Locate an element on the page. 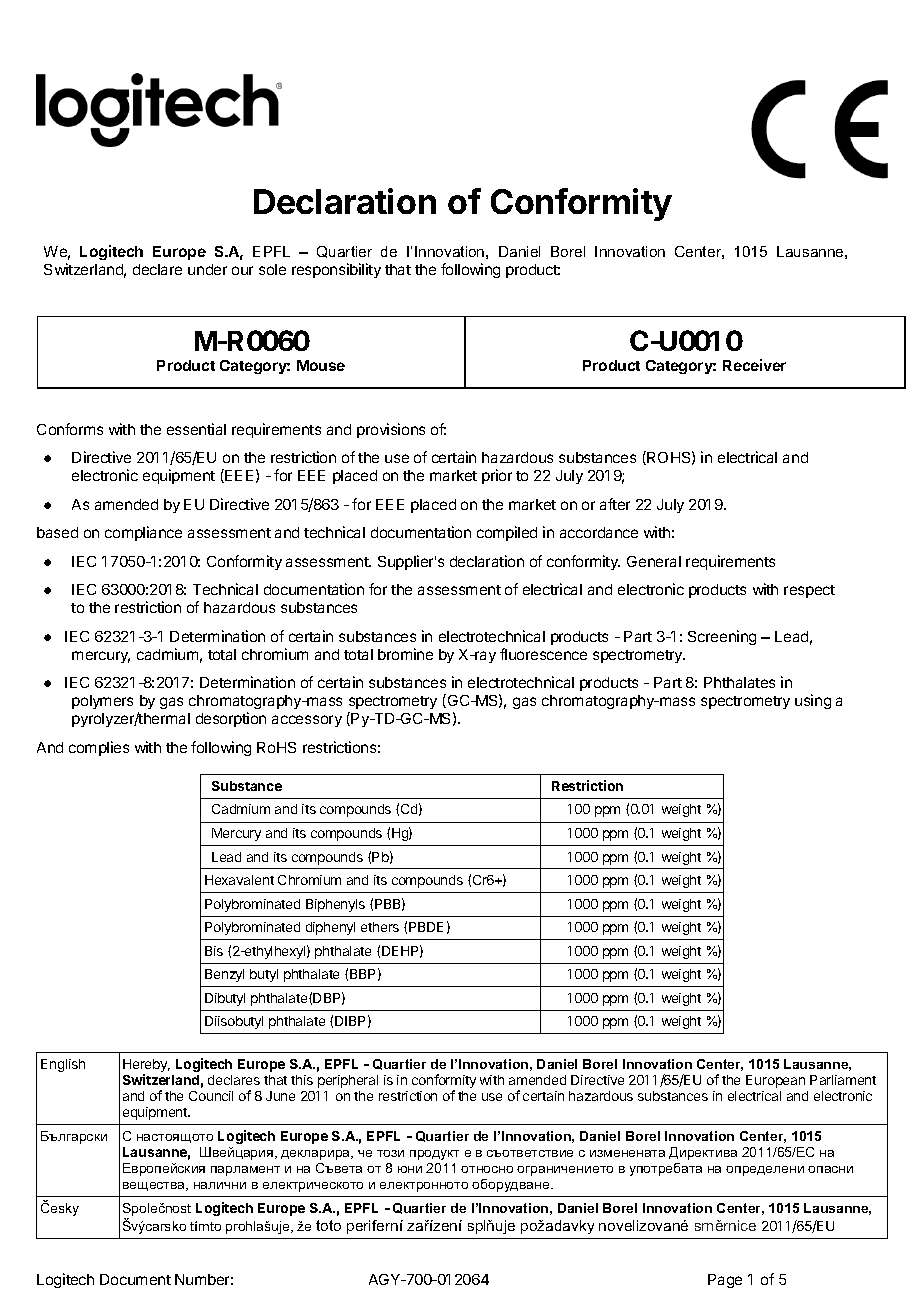 This page has width=924, height=1307. accessory is located at coordinates (307, 721).
